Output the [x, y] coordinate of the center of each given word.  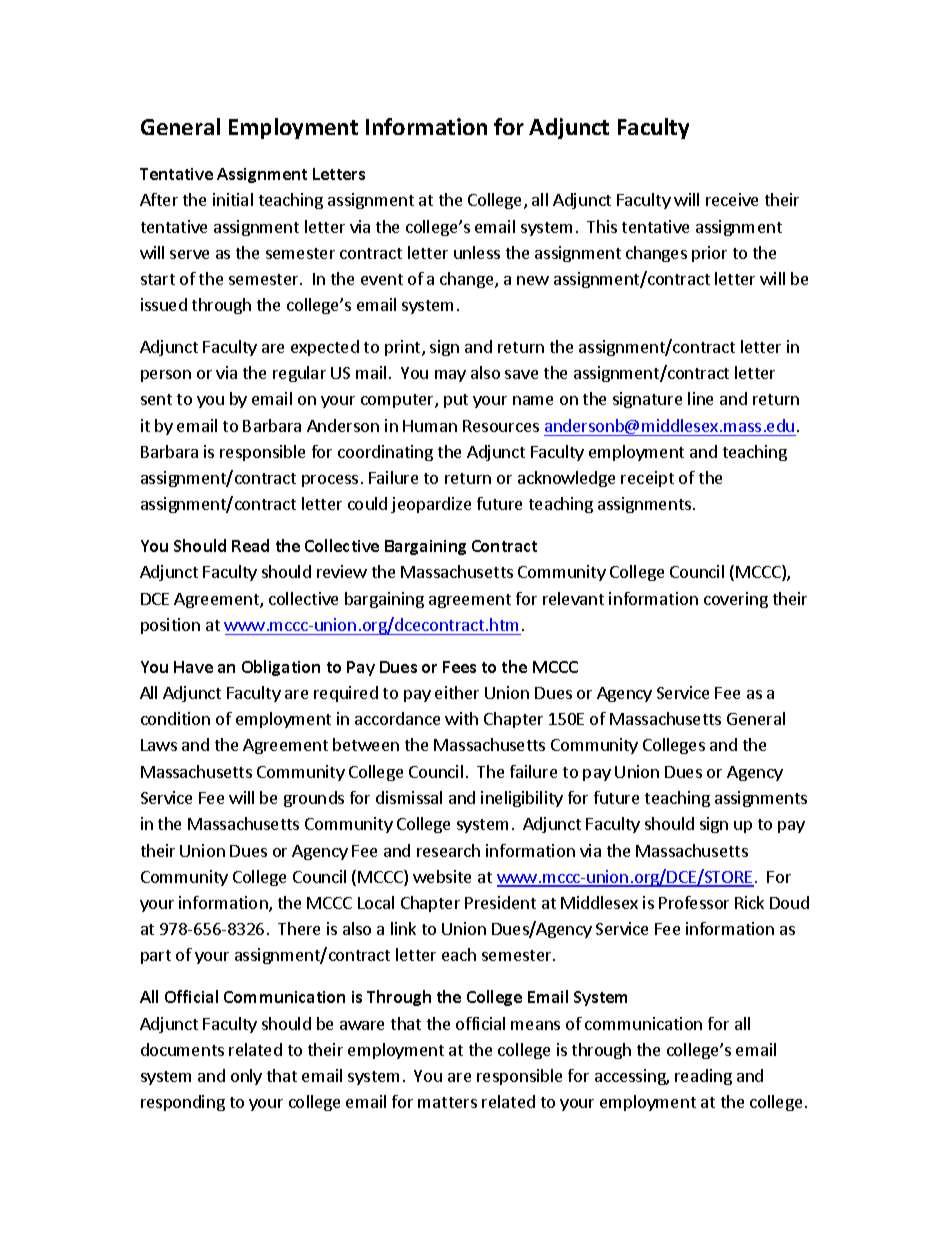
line [700, 398]
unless [477, 252]
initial [233, 199]
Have [193, 667]
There [299, 928]
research [448, 850]
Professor [694, 902]
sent [156, 399]
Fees [459, 667]
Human [430, 426]
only [246, 1077]
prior [709, 254]
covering [736, 600]
